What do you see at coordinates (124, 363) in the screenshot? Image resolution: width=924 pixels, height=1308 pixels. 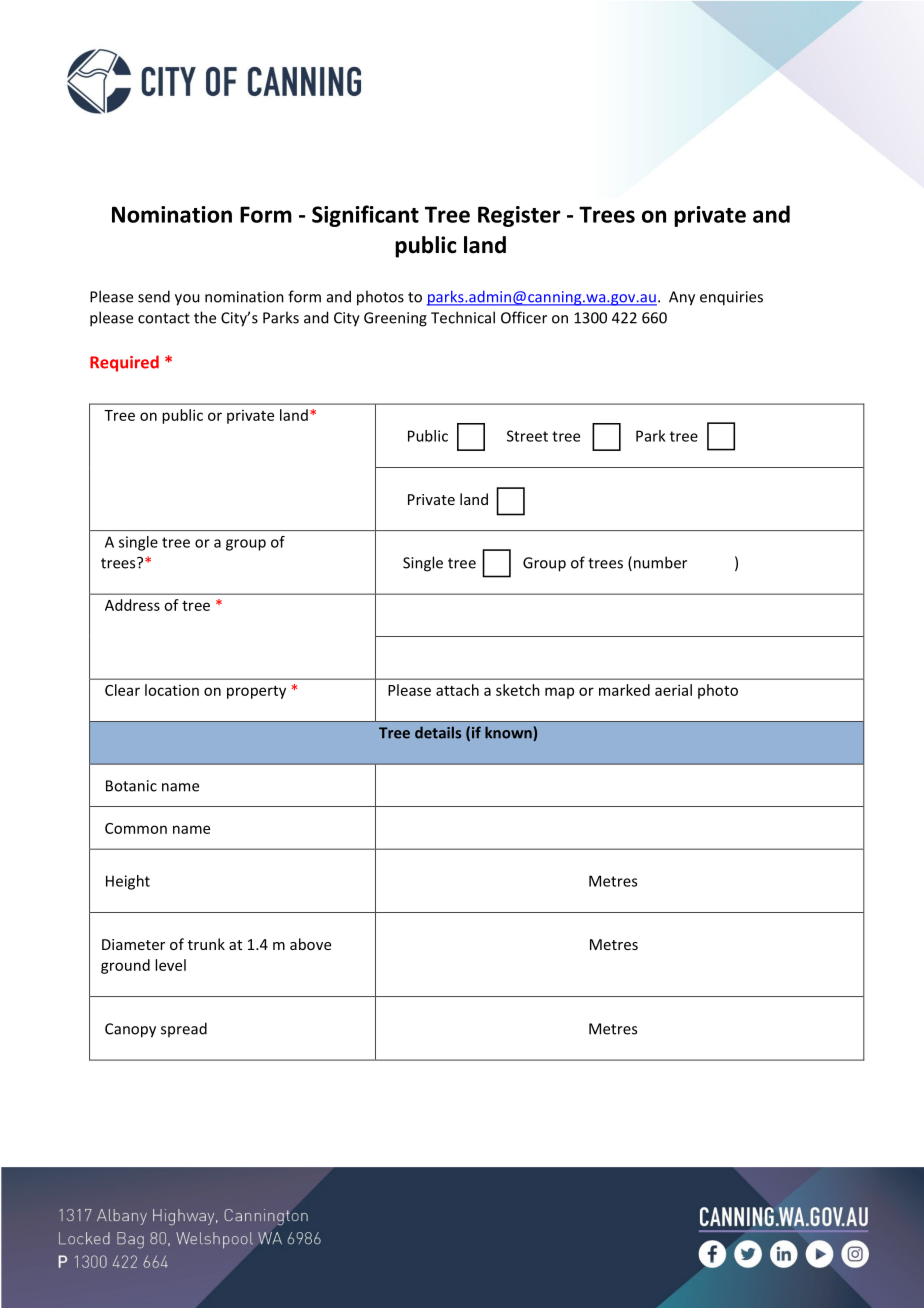 I see `Required` at bounding box center [124, 363].
